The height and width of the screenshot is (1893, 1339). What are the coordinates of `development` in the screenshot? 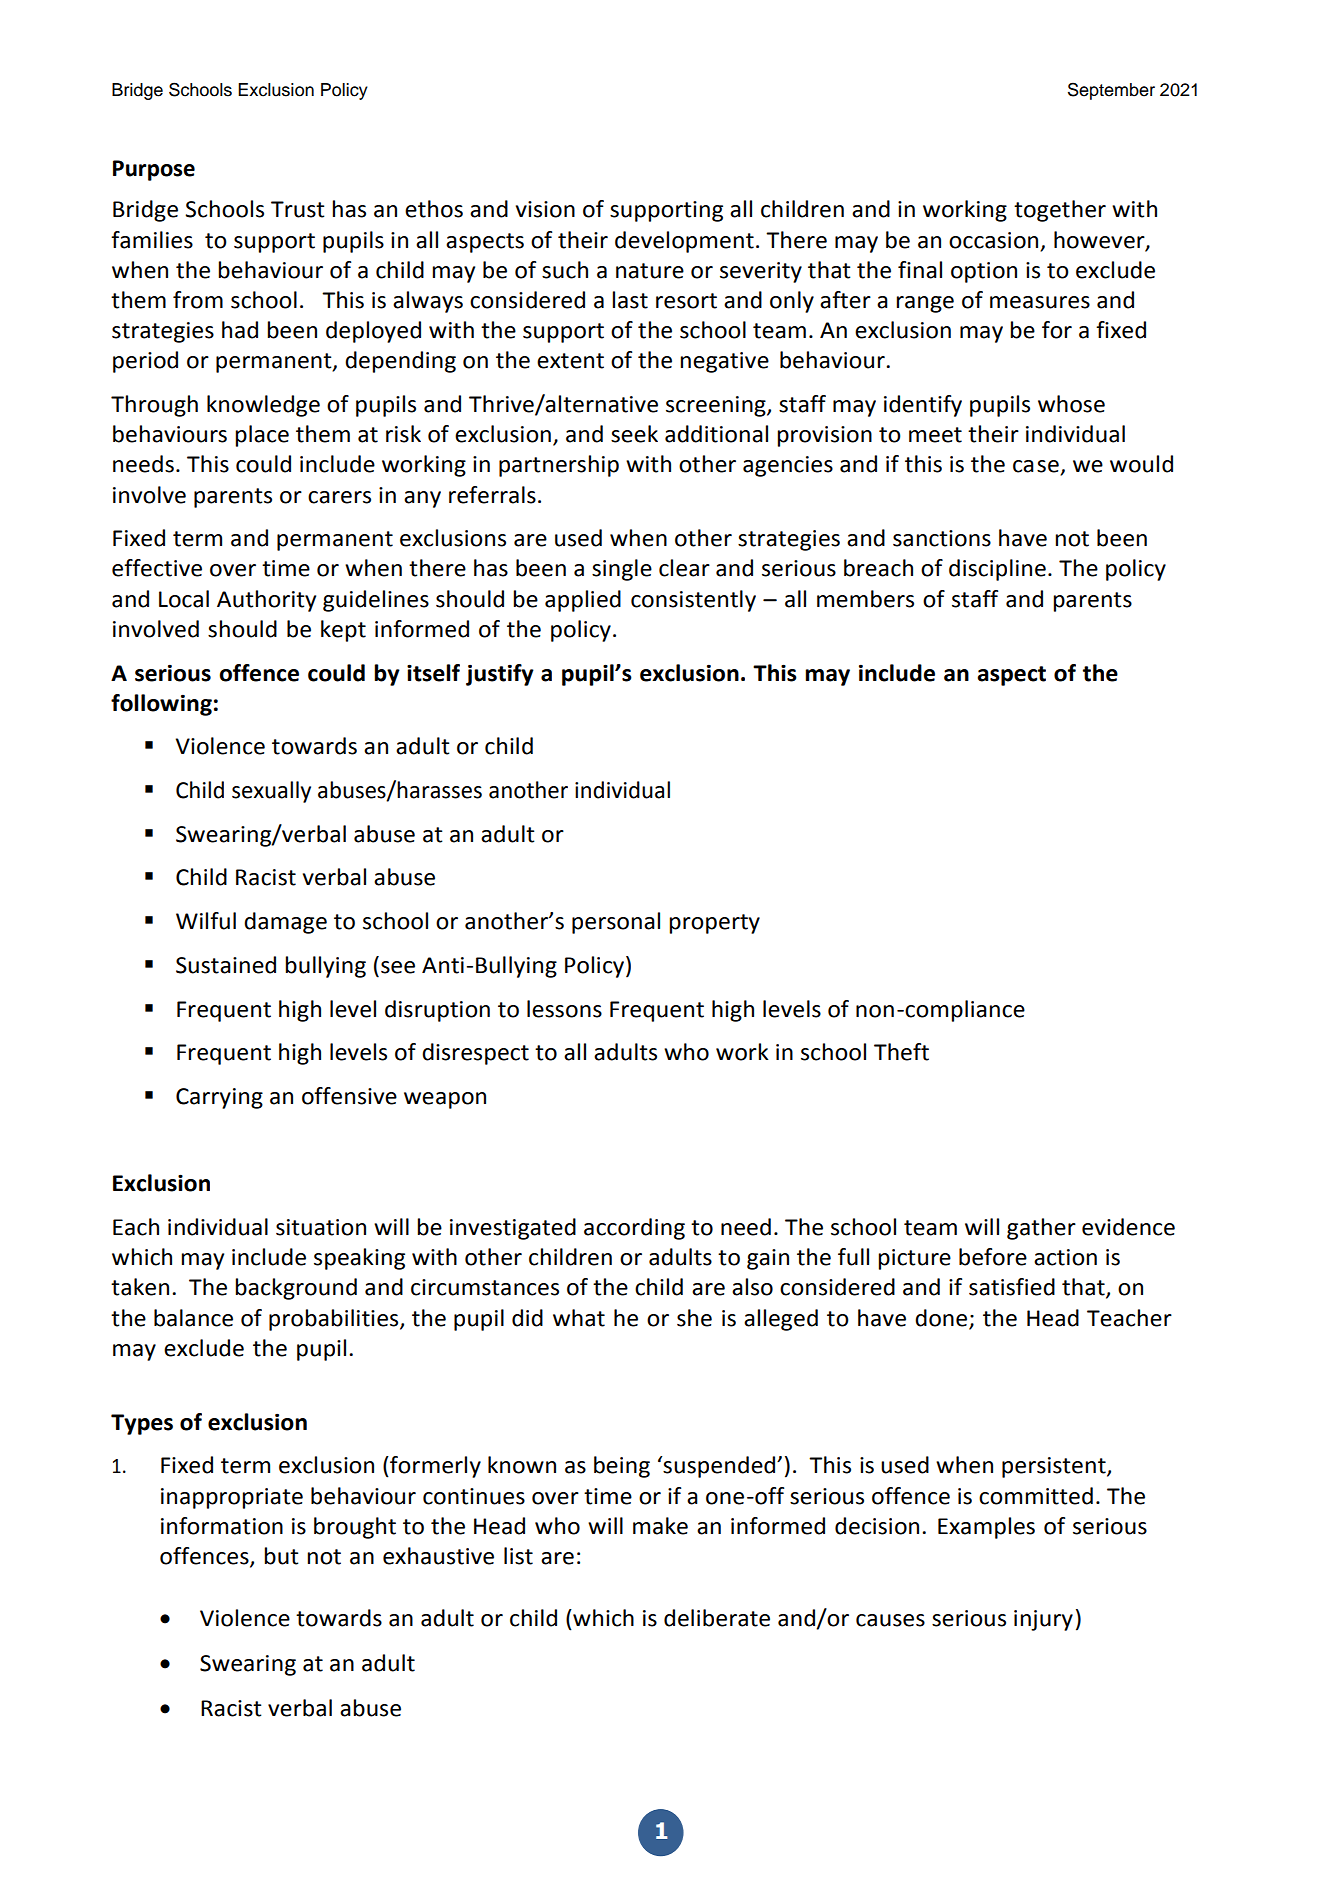 It's located at (684, 242).
